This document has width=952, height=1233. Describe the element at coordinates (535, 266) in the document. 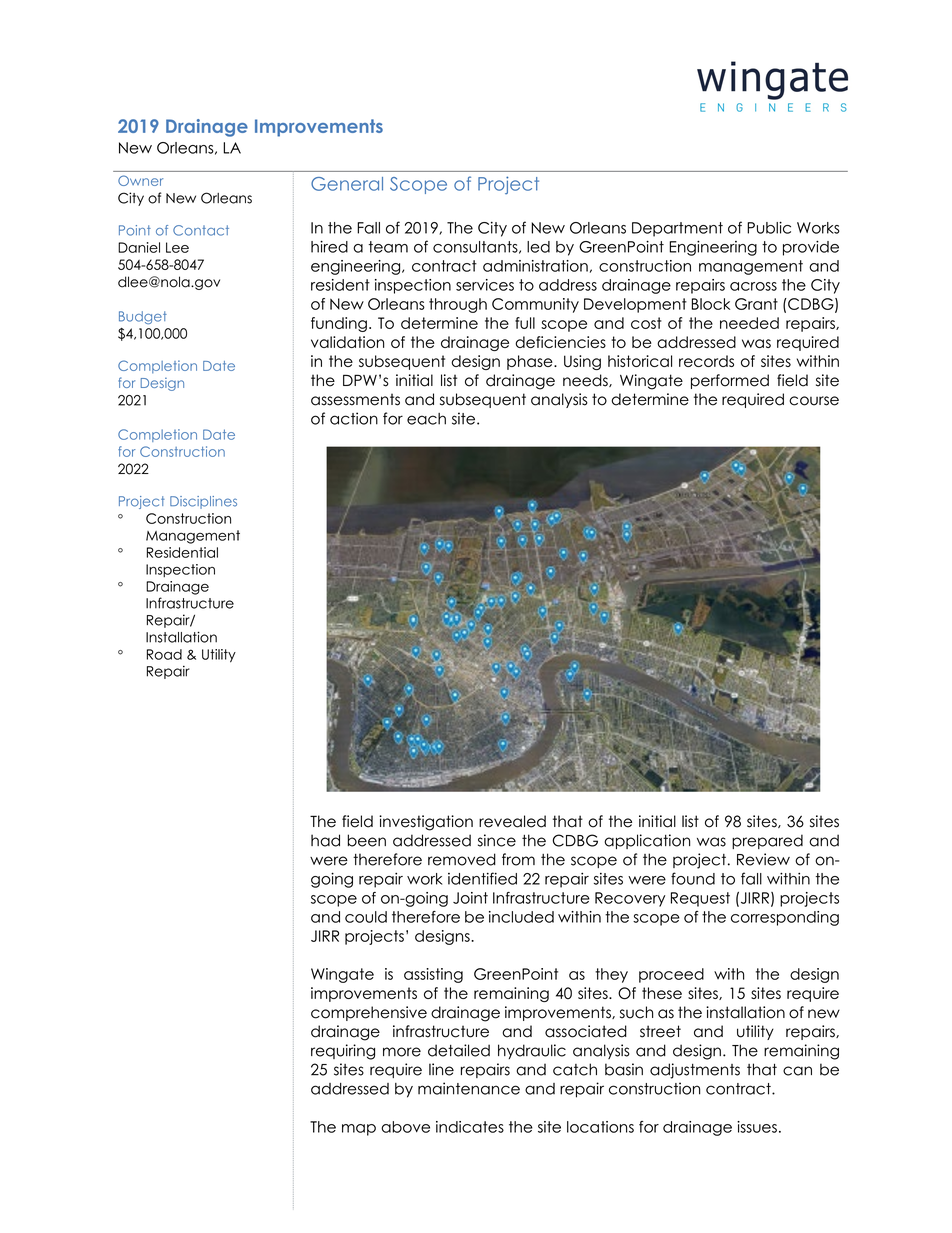

I see `administration` at that location.
